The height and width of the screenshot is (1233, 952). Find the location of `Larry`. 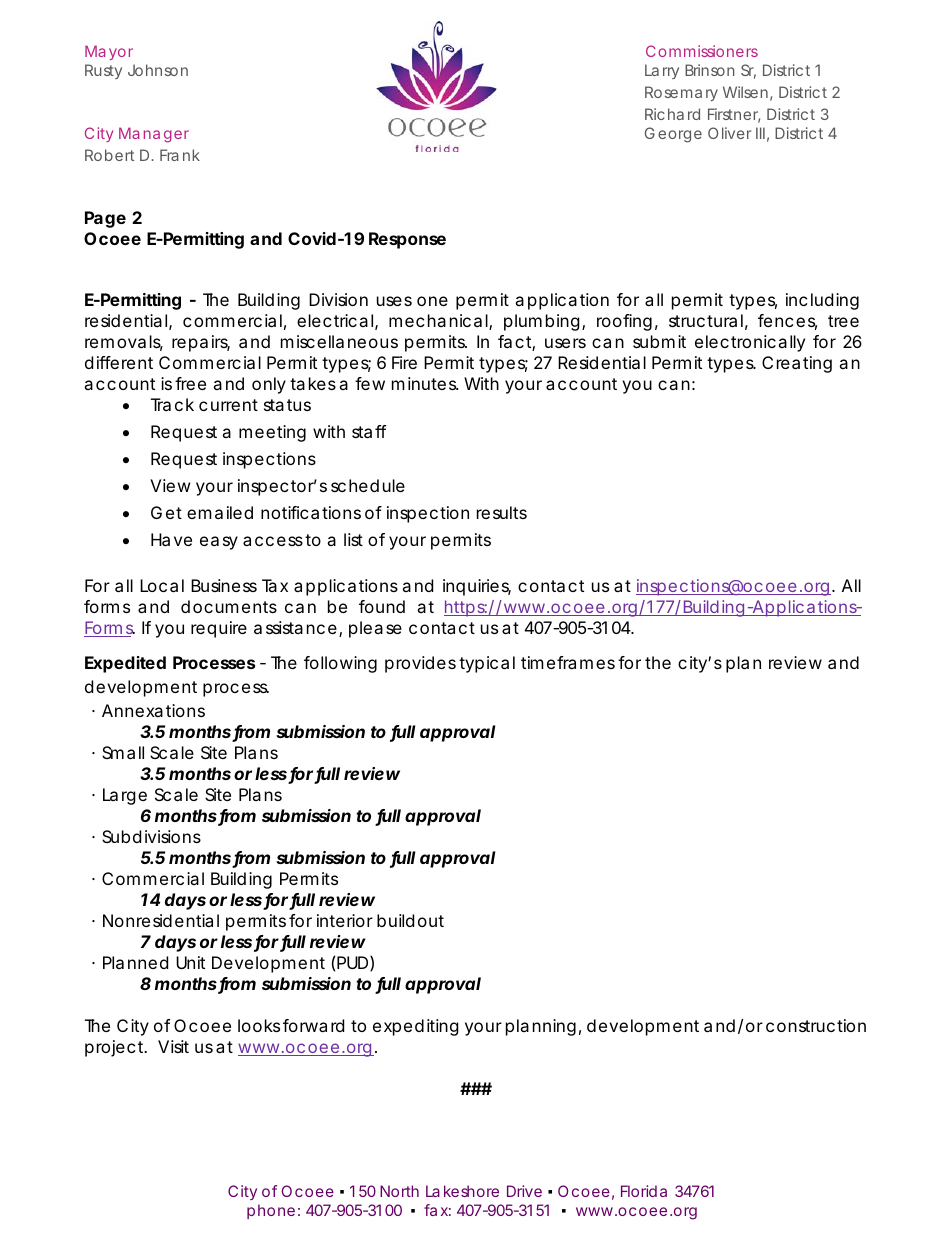

Larry is located at coordinates (662, 71).
